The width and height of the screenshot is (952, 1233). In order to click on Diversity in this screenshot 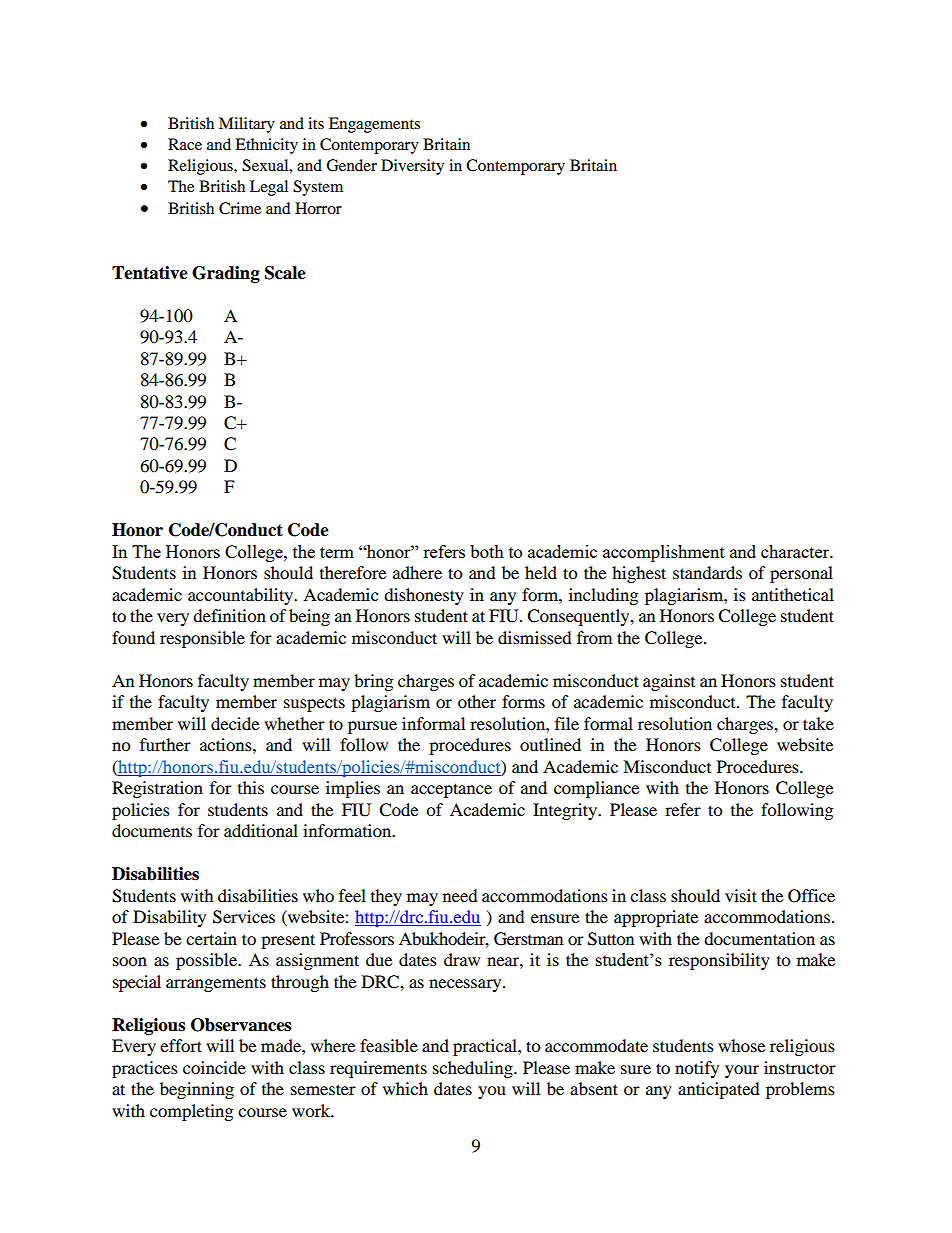, I will do `click(412, 167)`.
